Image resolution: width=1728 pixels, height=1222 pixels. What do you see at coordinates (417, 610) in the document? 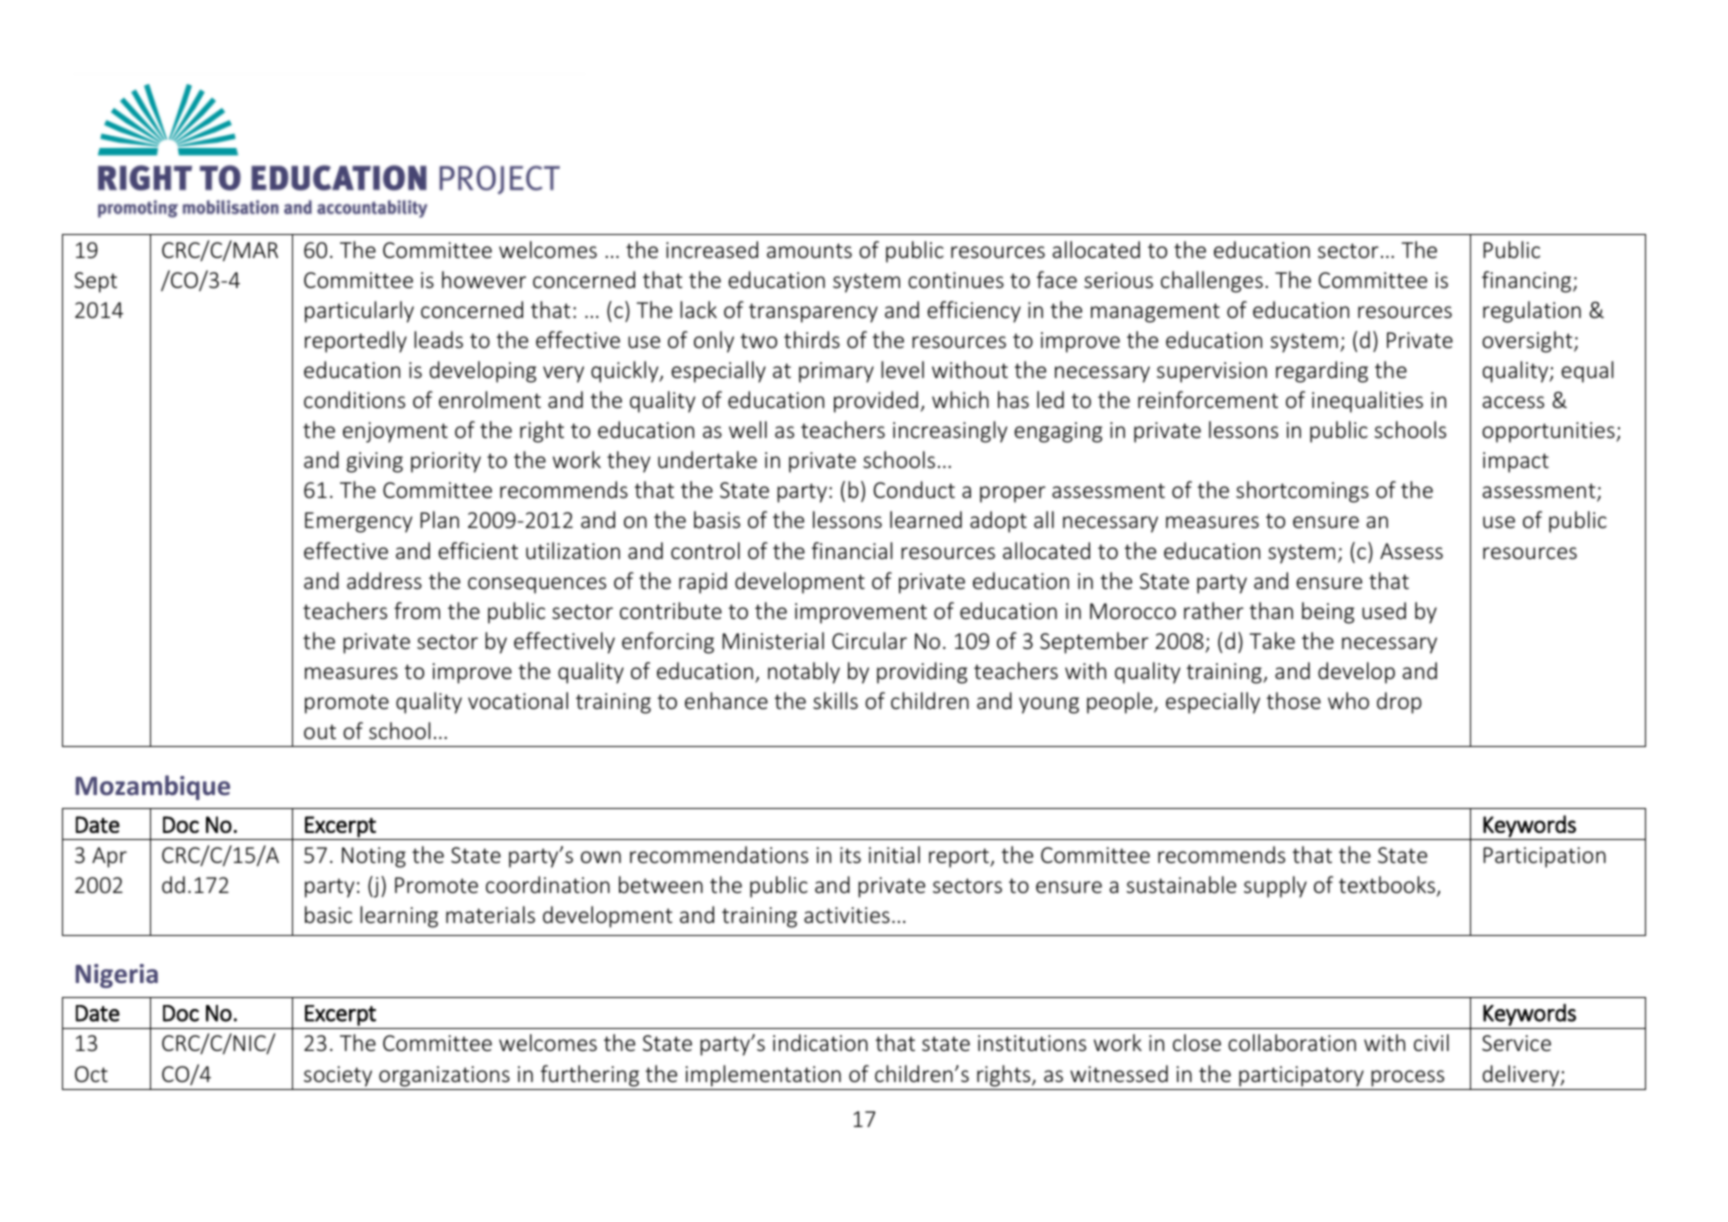
I see `from` at bounding box center [417, 610].
